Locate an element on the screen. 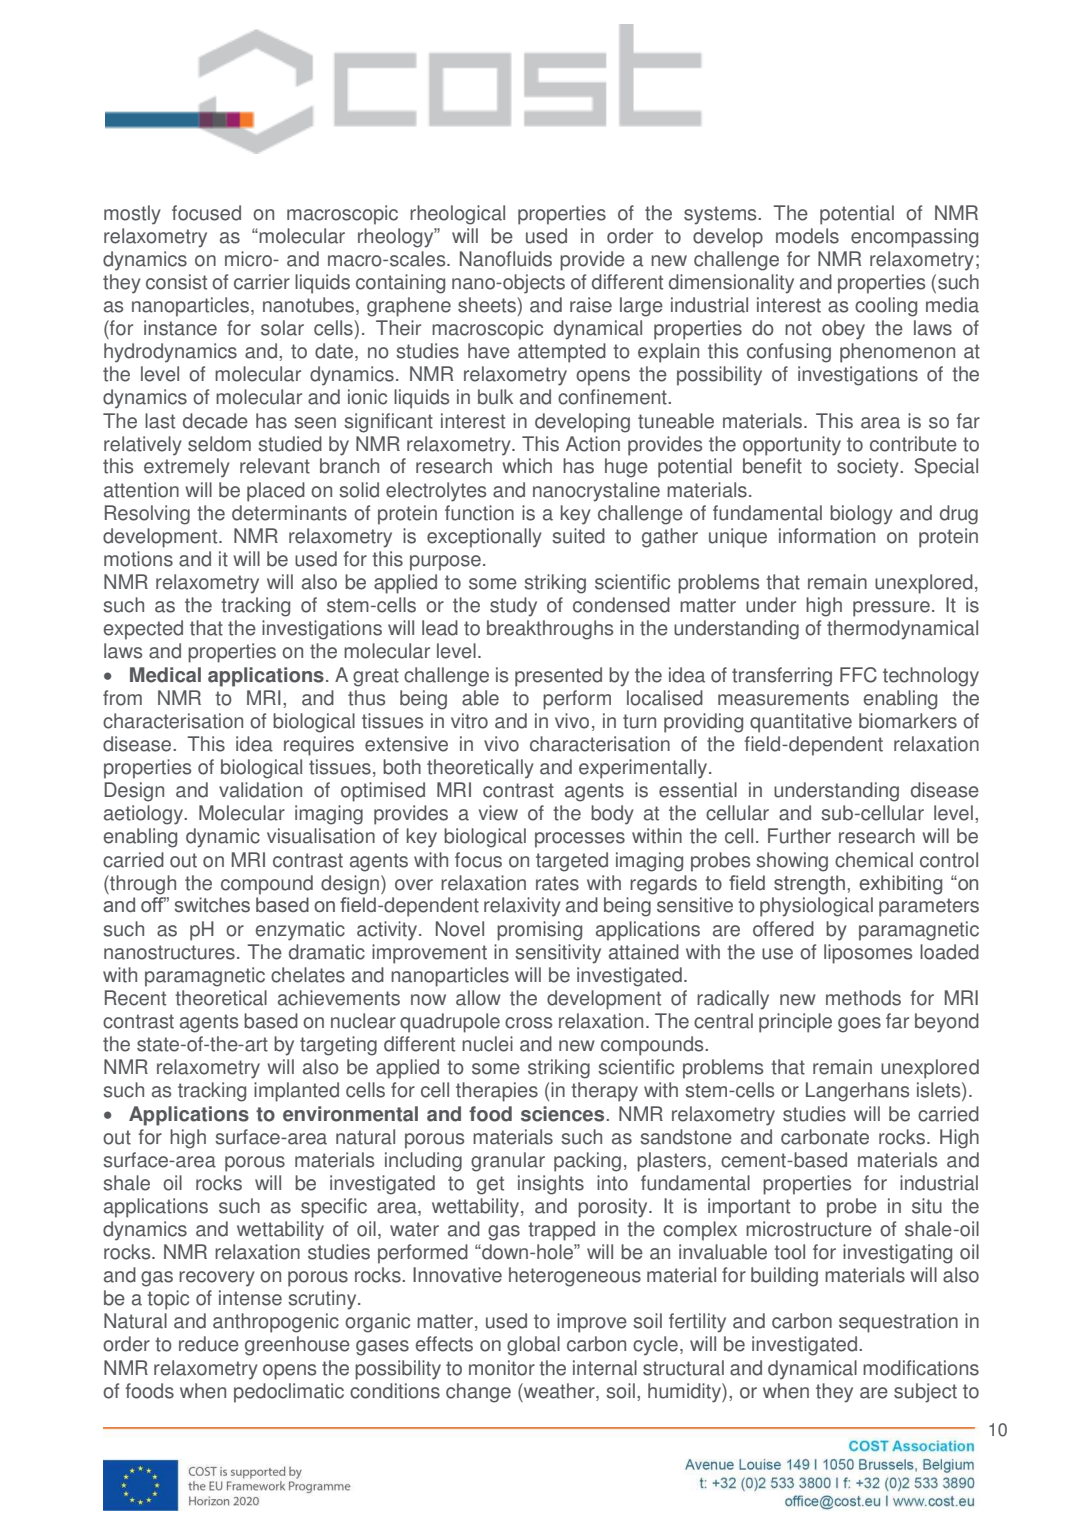 This screenshot has width=1083, height=1533. sciences is located at coordinates (564, 1114).
